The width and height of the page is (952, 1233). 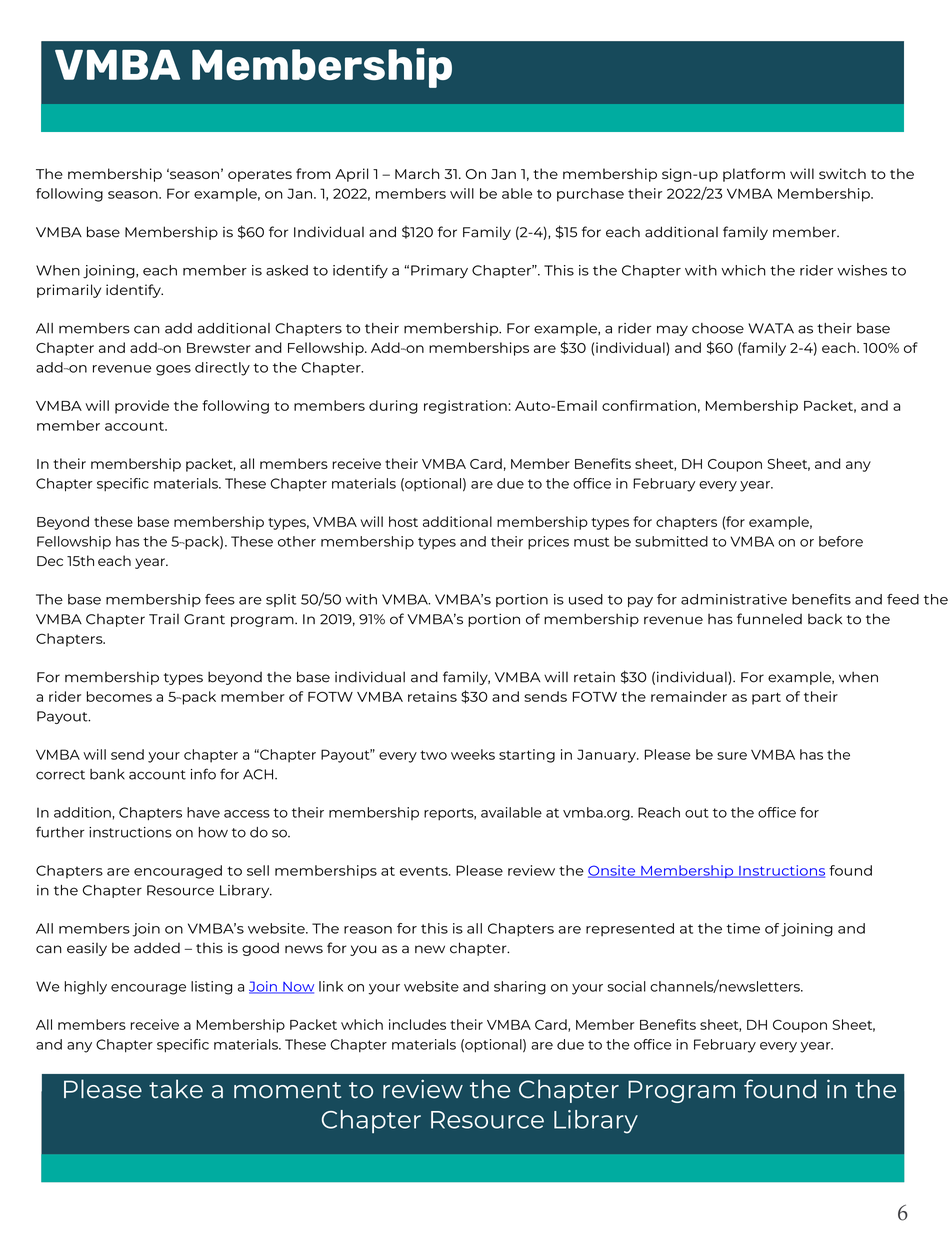 I want to click on social, so click(x=626, y=986).
